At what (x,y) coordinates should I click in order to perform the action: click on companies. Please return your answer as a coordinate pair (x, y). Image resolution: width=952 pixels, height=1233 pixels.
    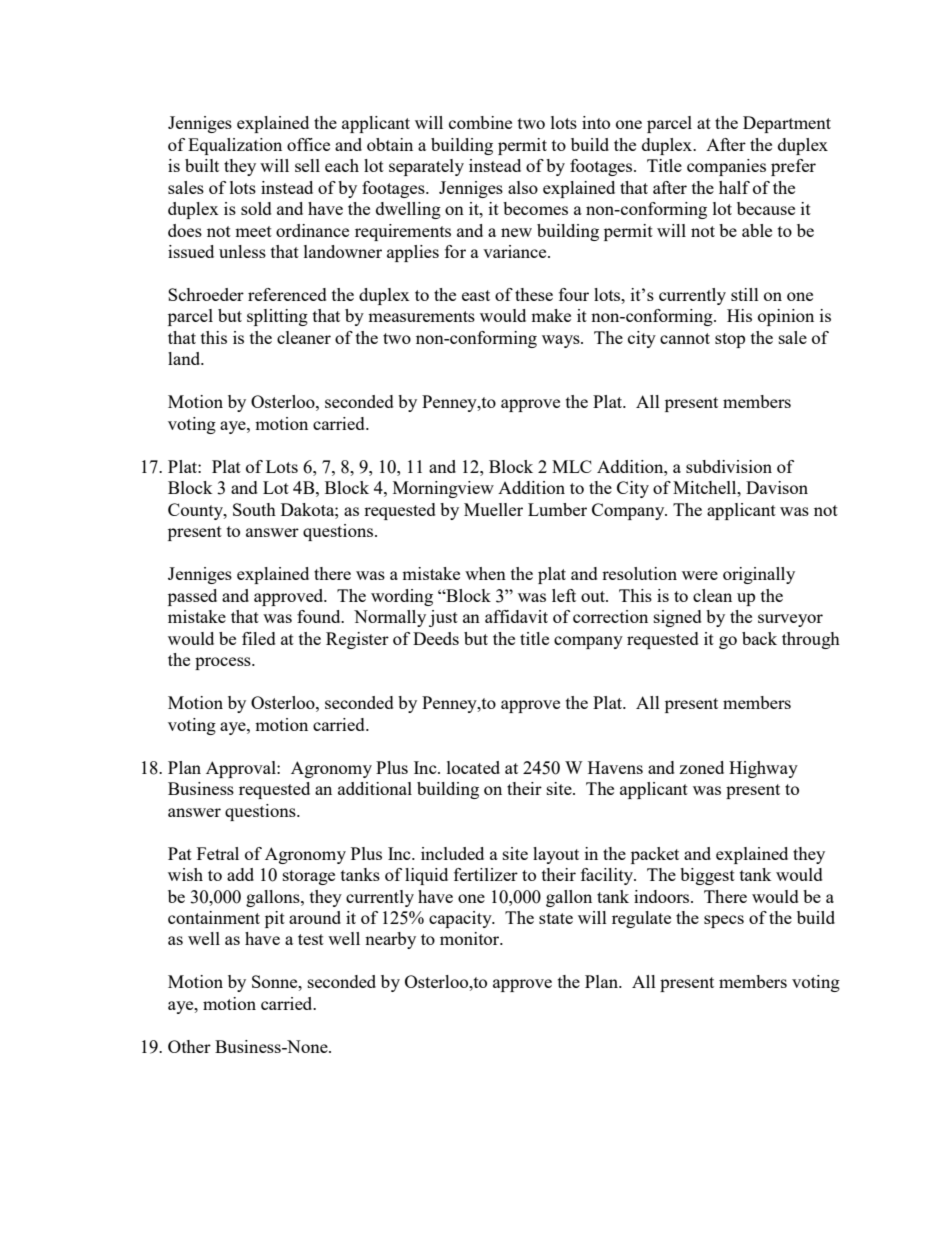
    Looking at the image, I should click on (726, 167).
